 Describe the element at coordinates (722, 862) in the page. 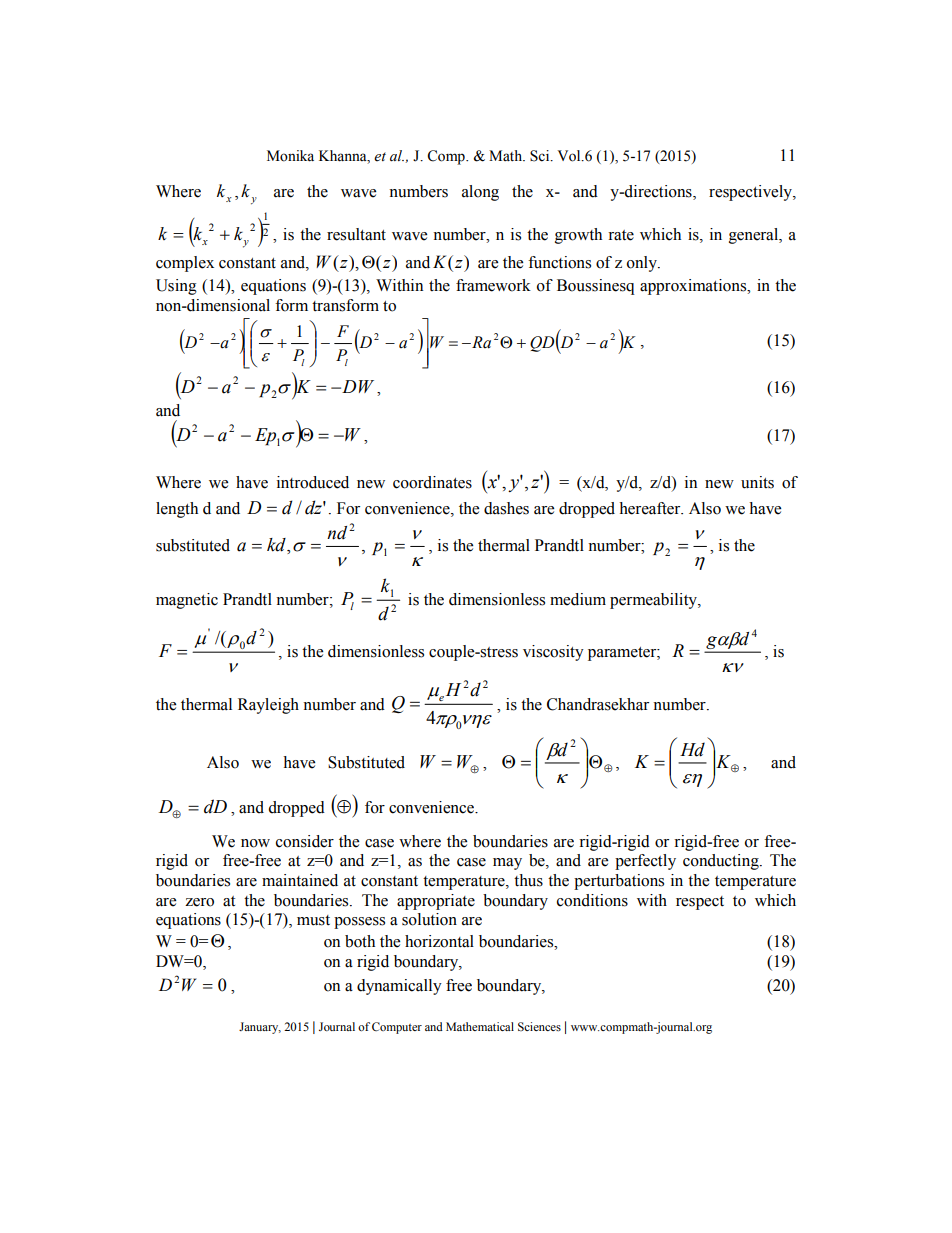

I see `conducting` at that location.
